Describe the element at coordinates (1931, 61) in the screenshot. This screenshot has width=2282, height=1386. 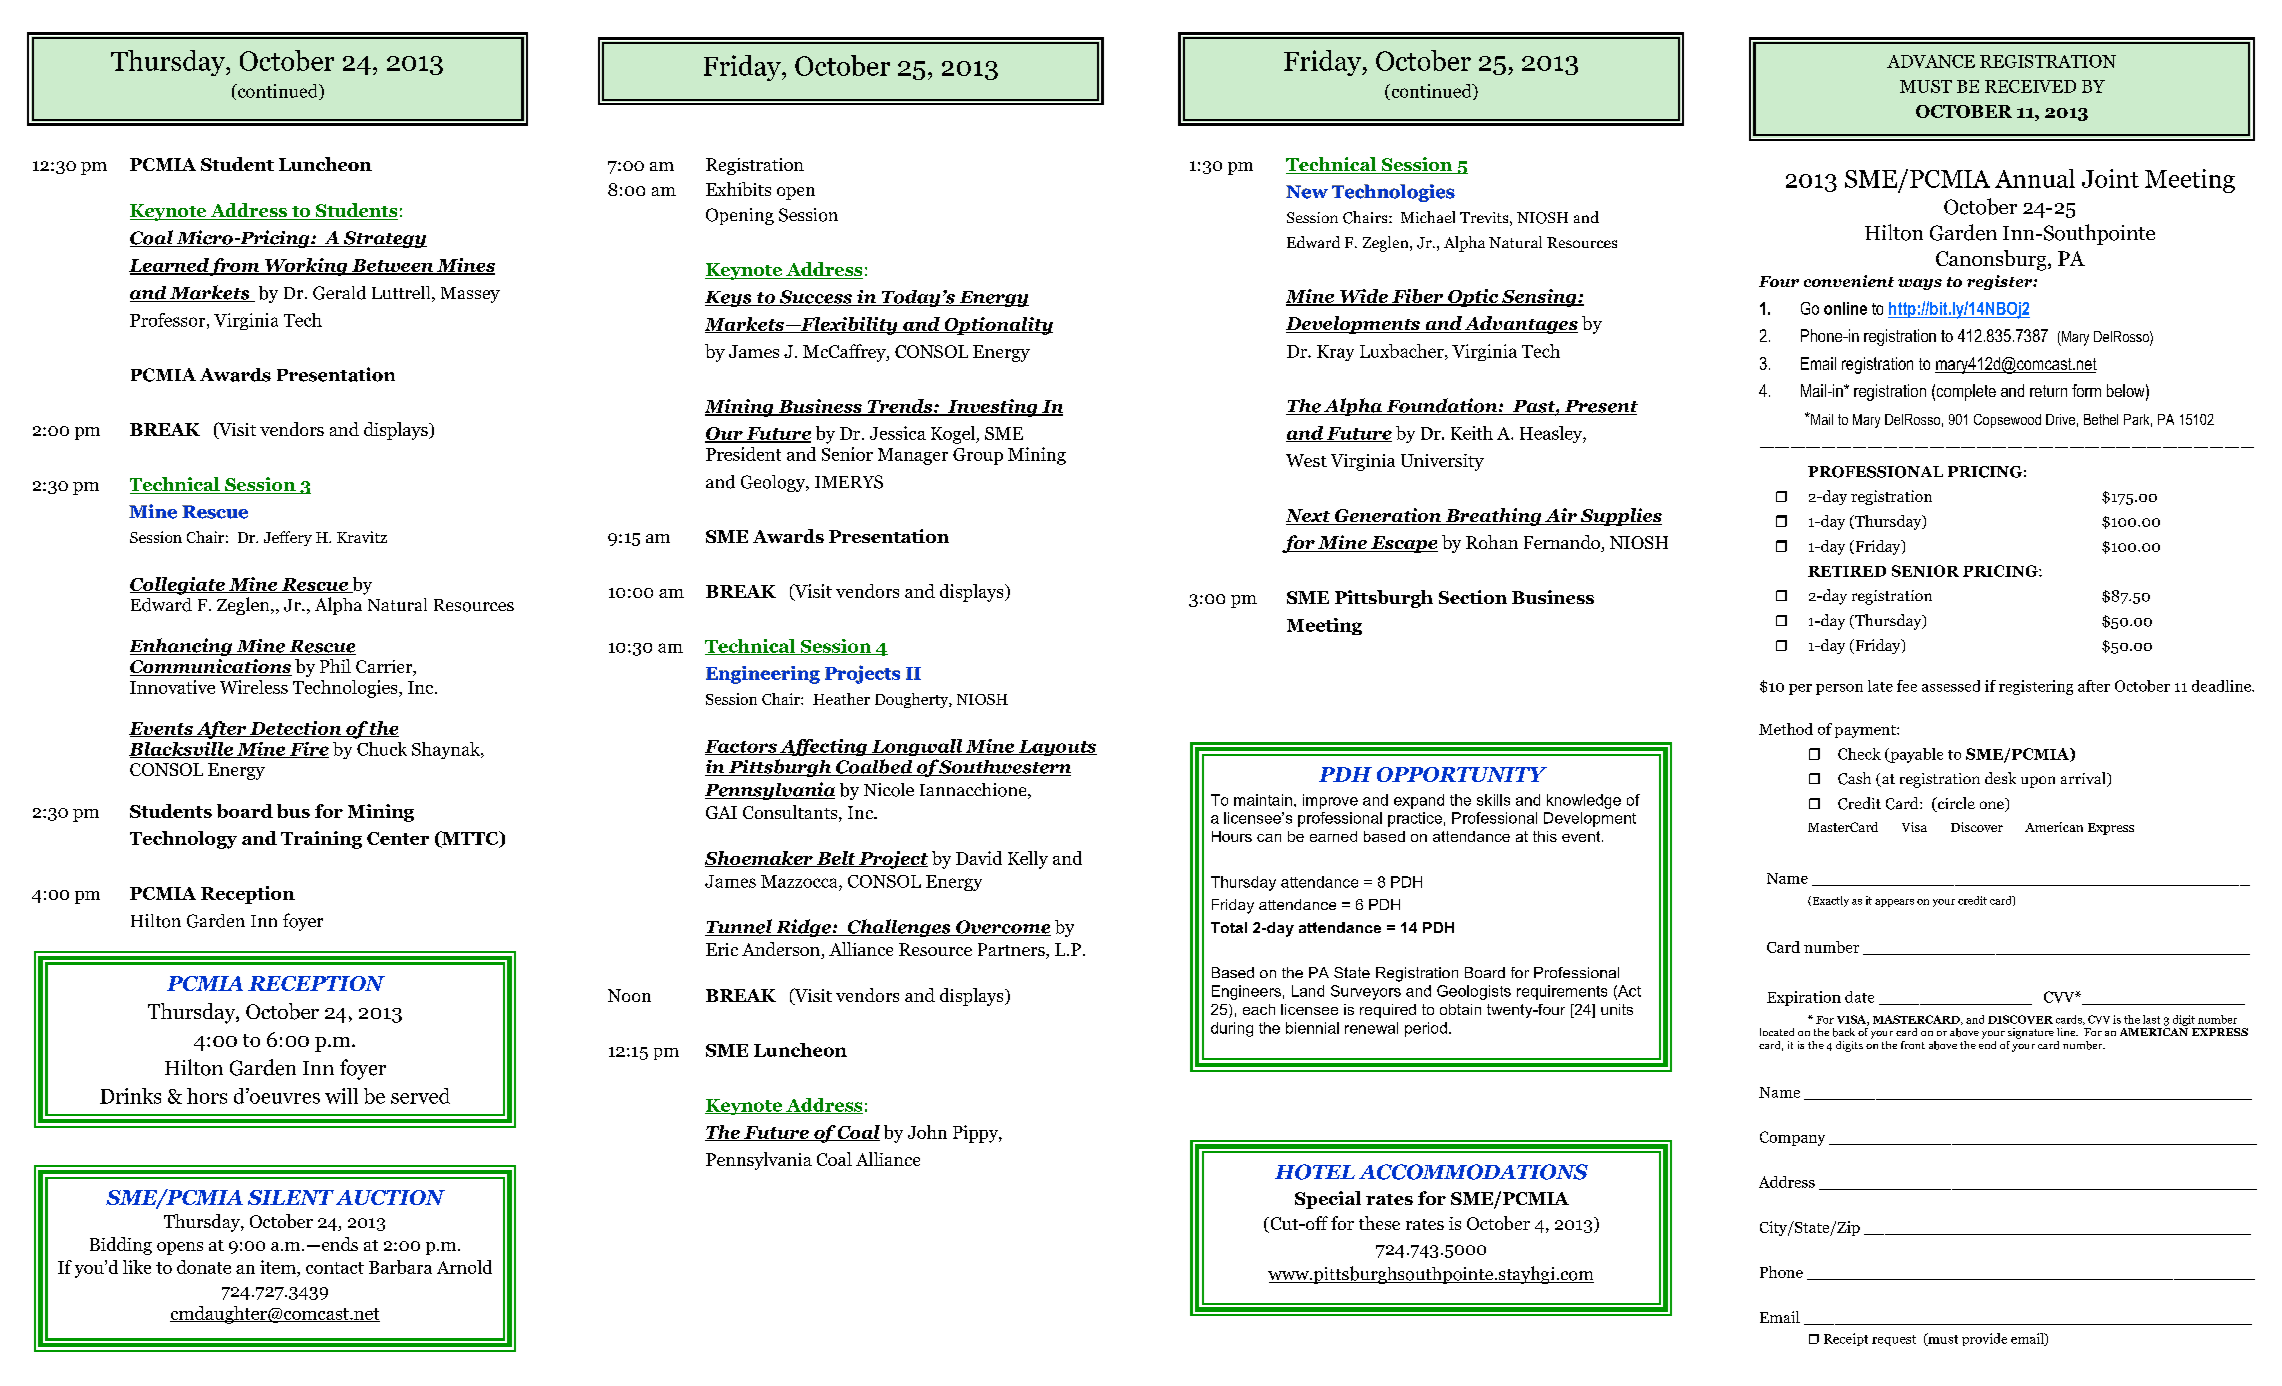
I see `ADVANCE` at that location.
